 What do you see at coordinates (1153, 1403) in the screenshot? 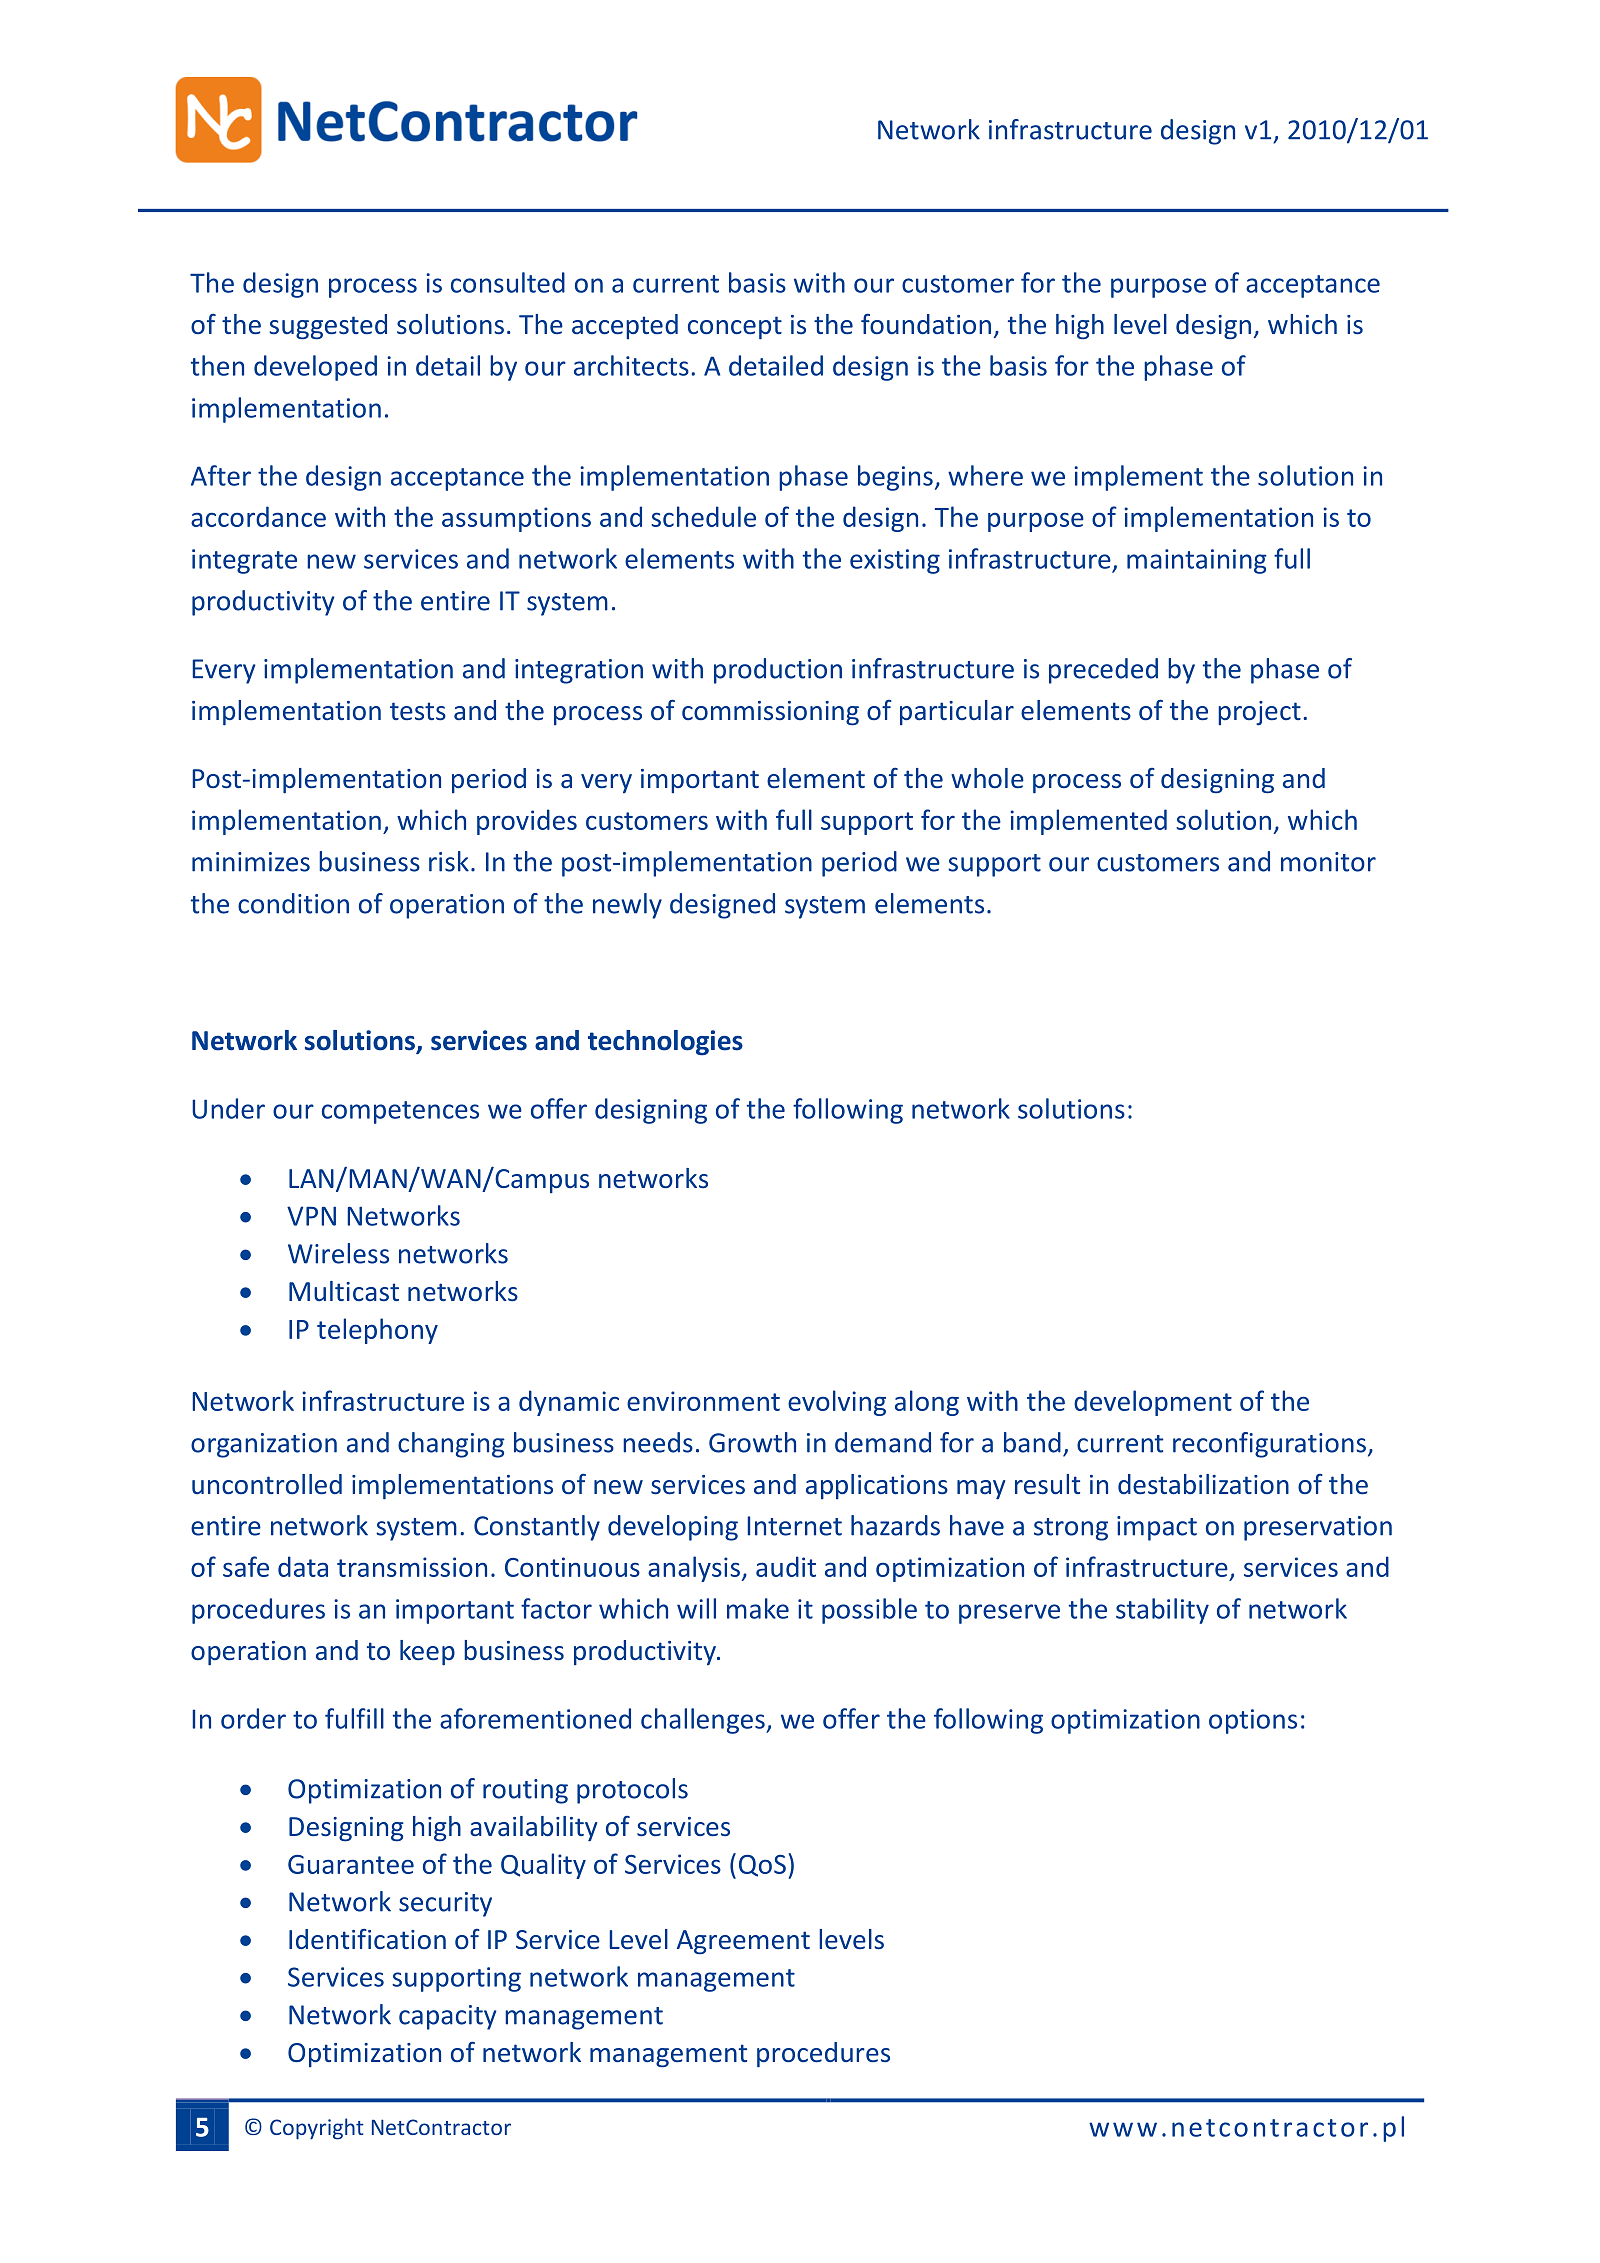
I see `development` at bounding box center [1153, 1403].
